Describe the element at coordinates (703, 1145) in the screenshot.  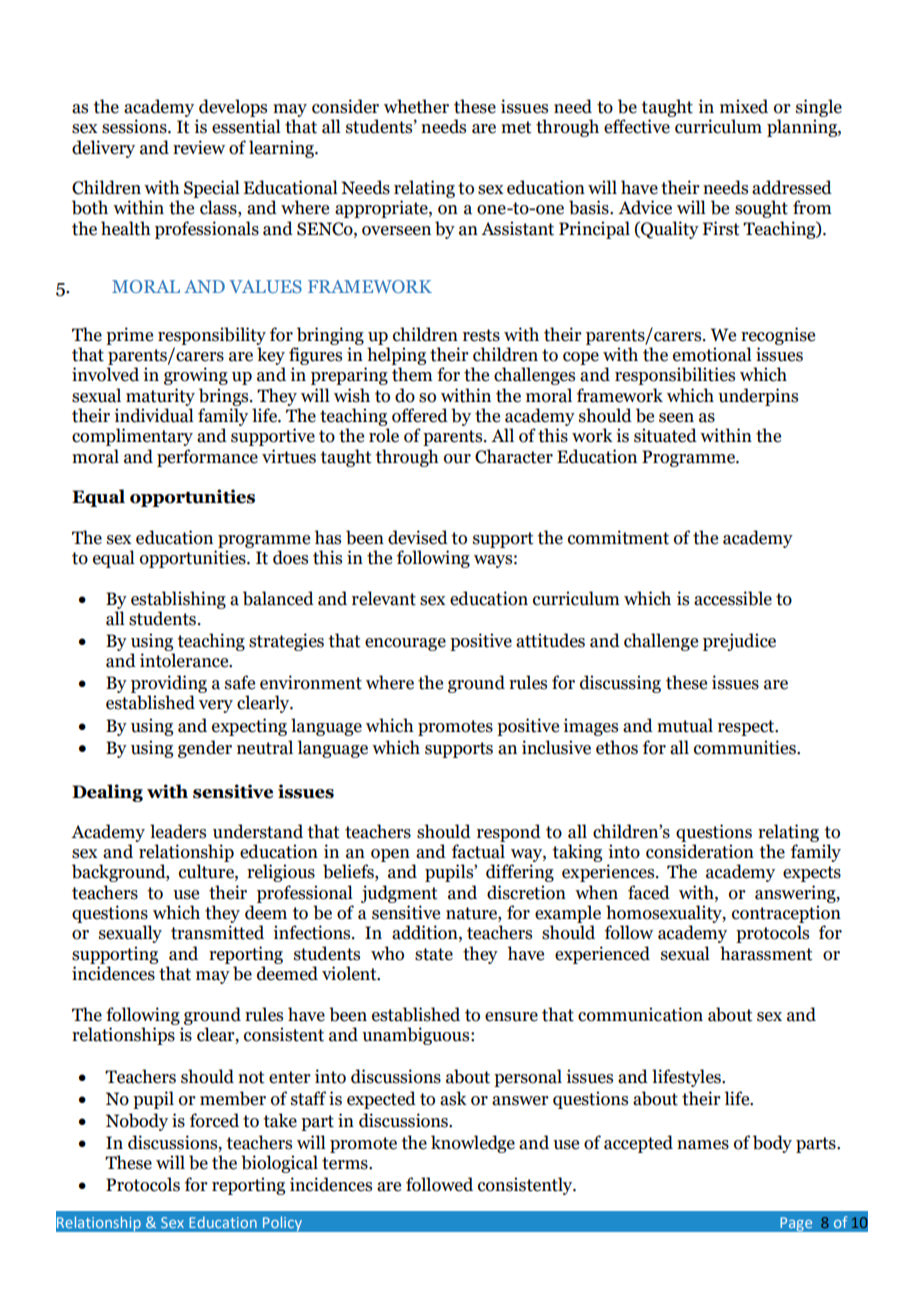
I see `names` at that location.
